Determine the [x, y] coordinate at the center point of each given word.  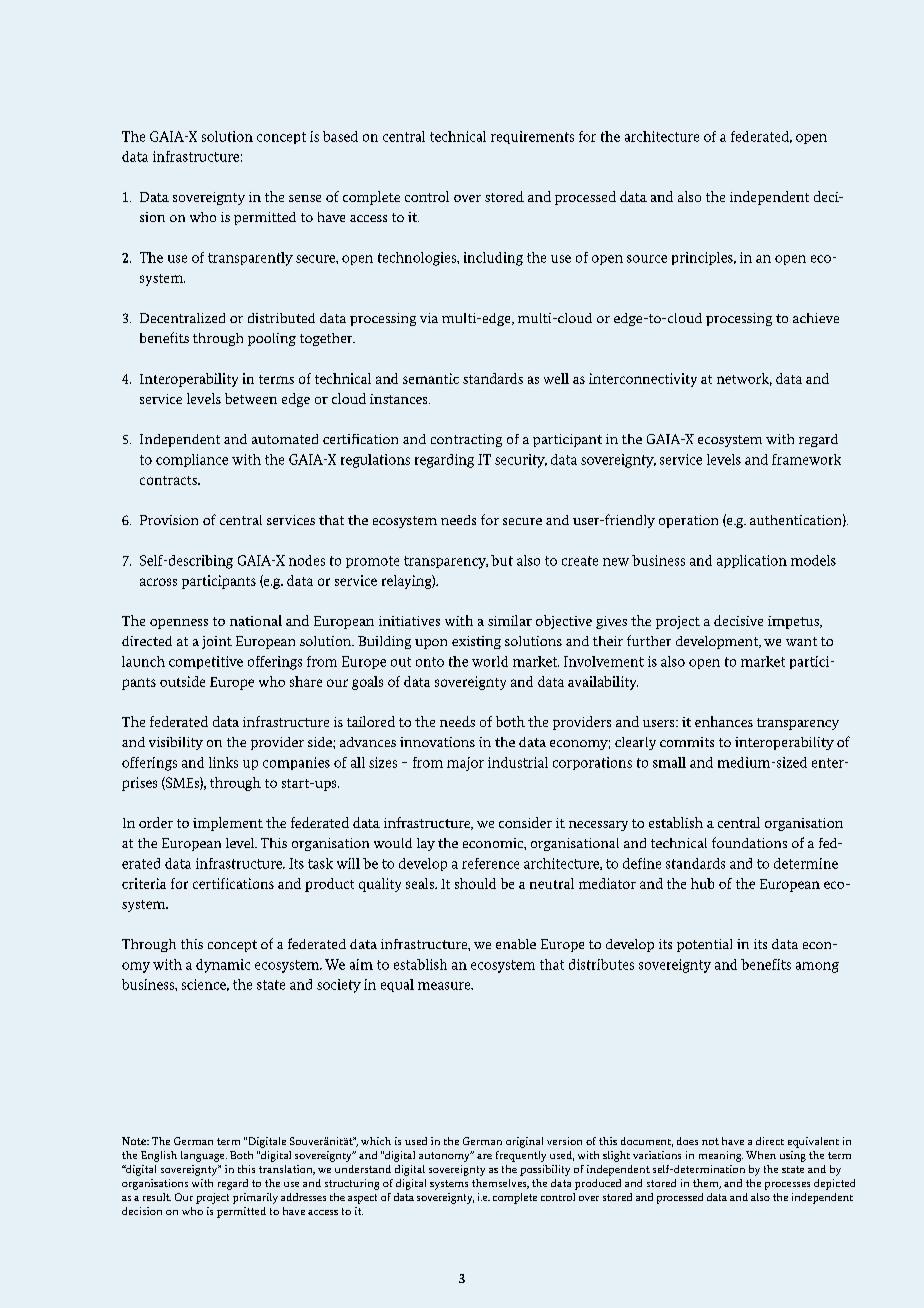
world [490, 661]
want [801, 641]
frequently [521, 1156]
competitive [206, 662]
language [204, 1156]
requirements [532, 137]
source [647, 259]
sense [305, 198]
